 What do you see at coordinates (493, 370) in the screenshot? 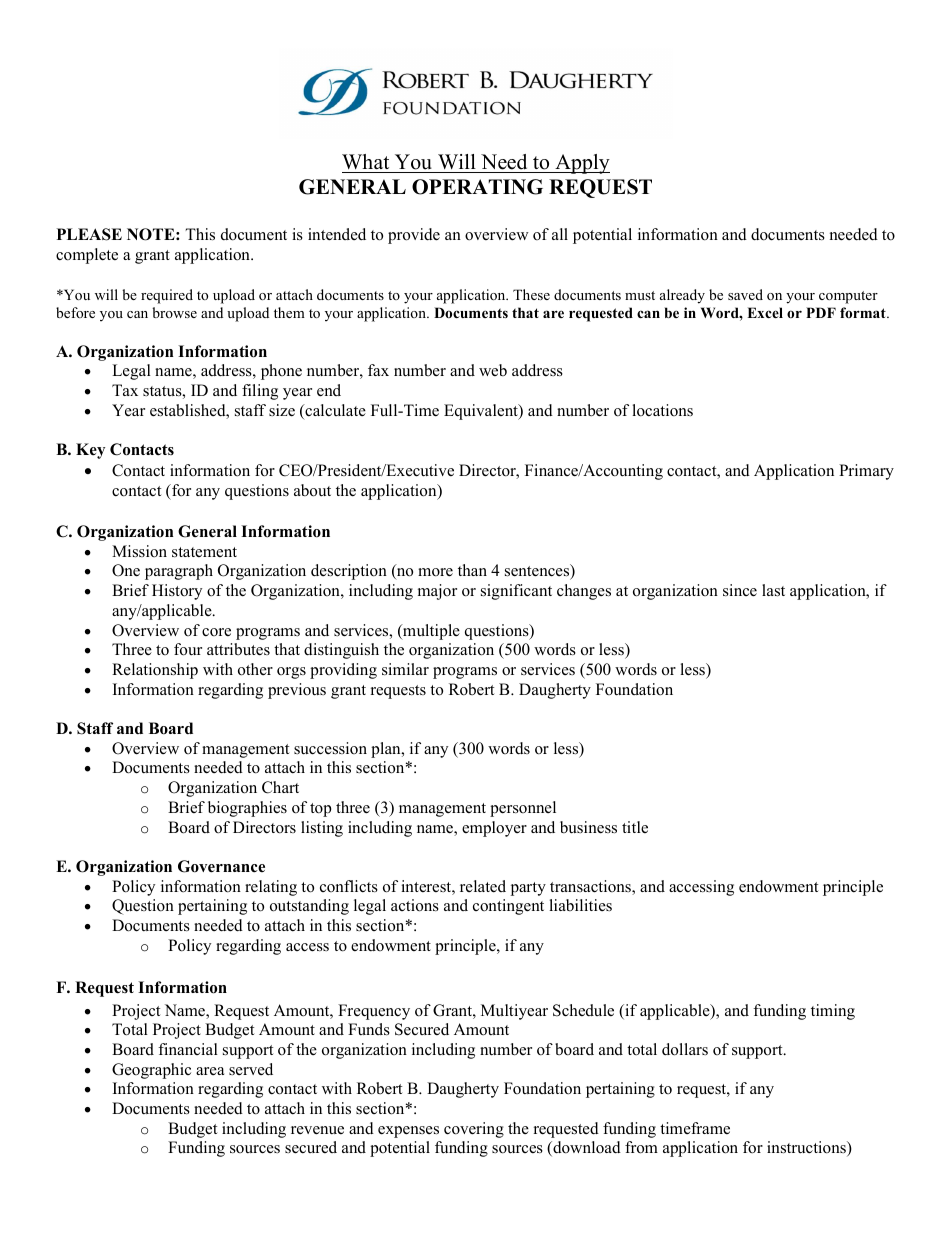
I see `web` at bounding box center [493, 370].
